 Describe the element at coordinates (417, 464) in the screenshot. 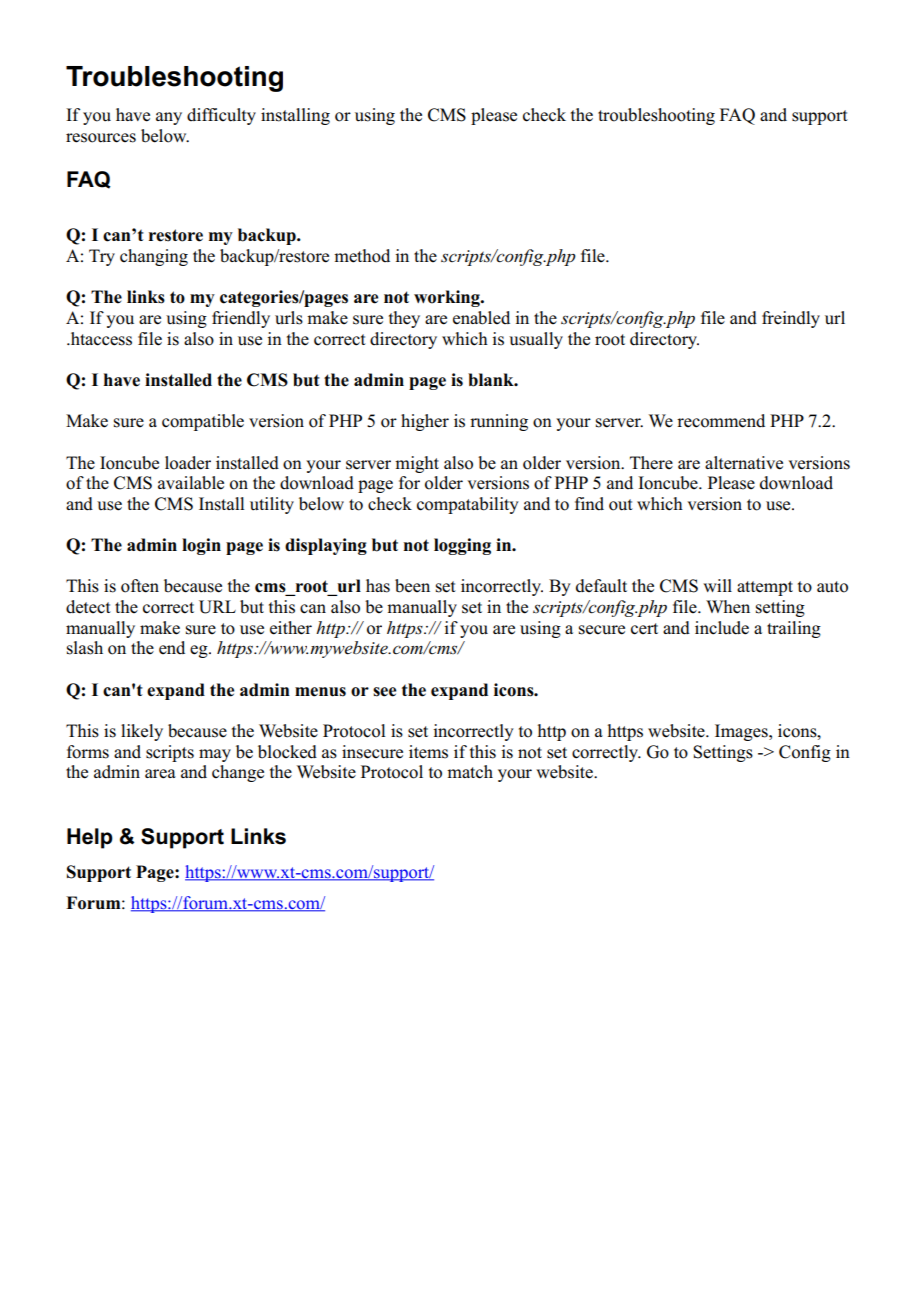

I see `might` at that location.
